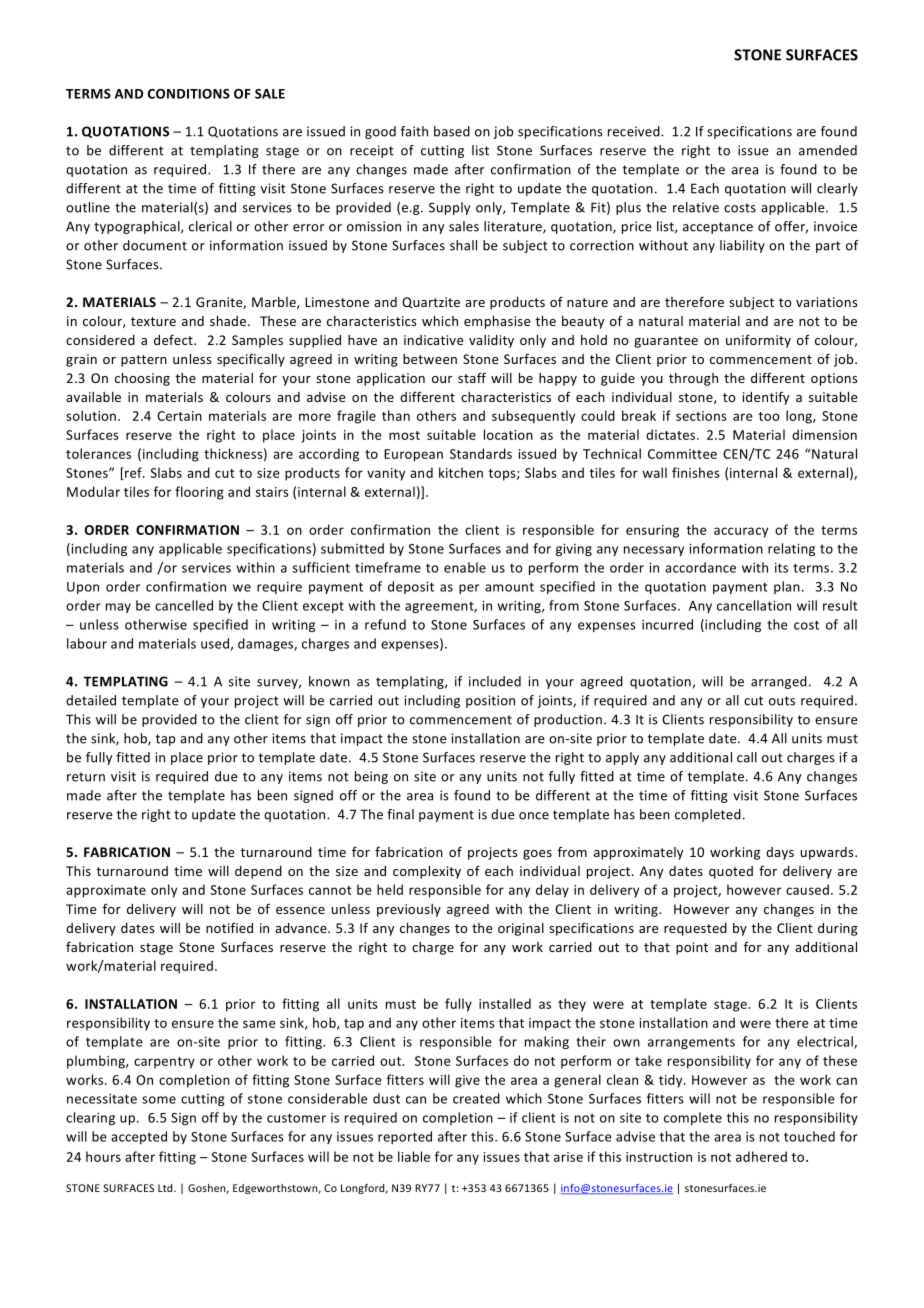  I want to click on adhered, so click(761, 1156).
